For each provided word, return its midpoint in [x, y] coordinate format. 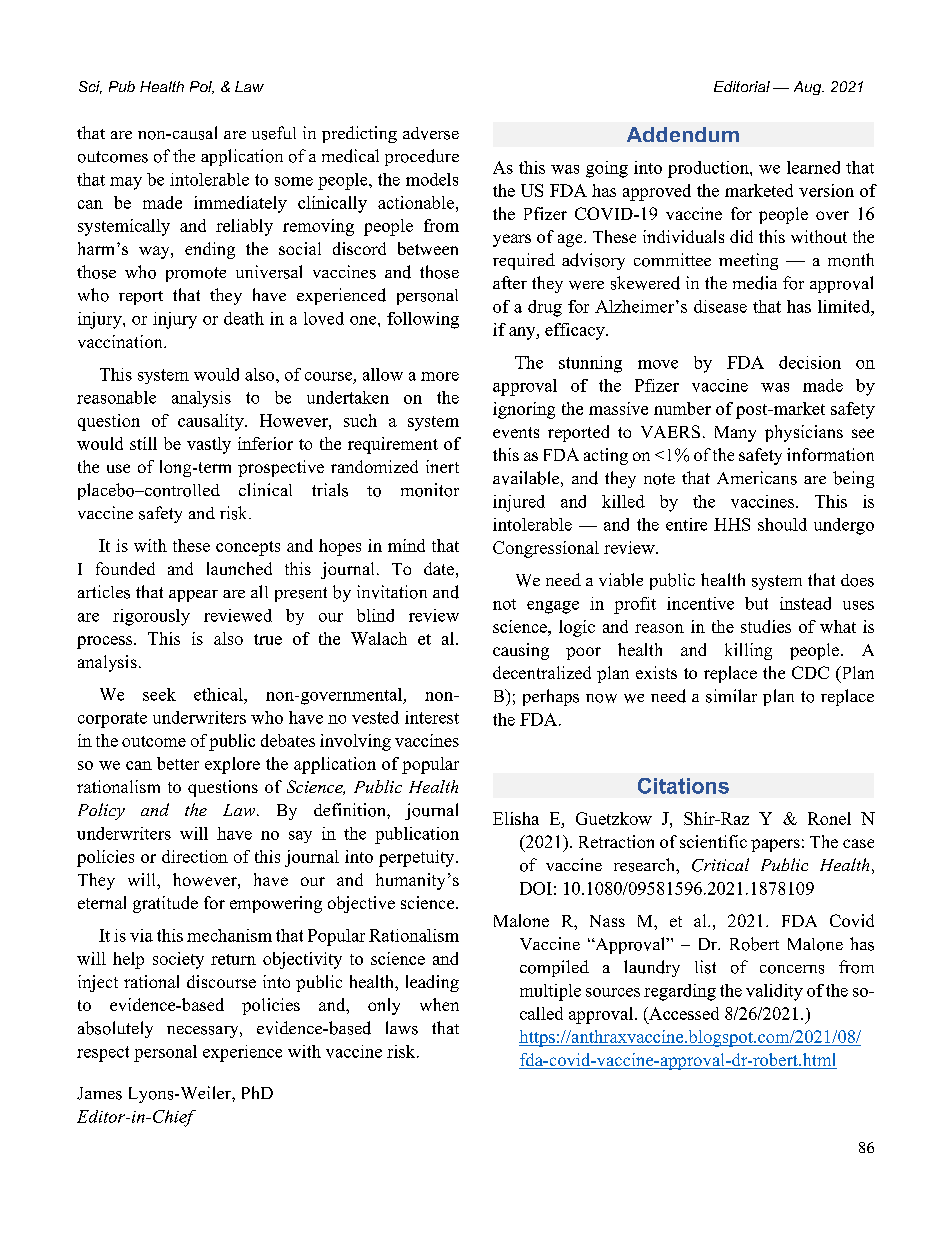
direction [195, 856]
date [439, 568]
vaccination [121, 341]
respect [103, 1054]
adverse [431, 133]
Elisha [516, 818]
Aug [809, 88]
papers [775, 845]
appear [193, 596]
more [440, 376]
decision [810, 362]
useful [274, 133]
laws [402, 1028]
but [756, 603]
